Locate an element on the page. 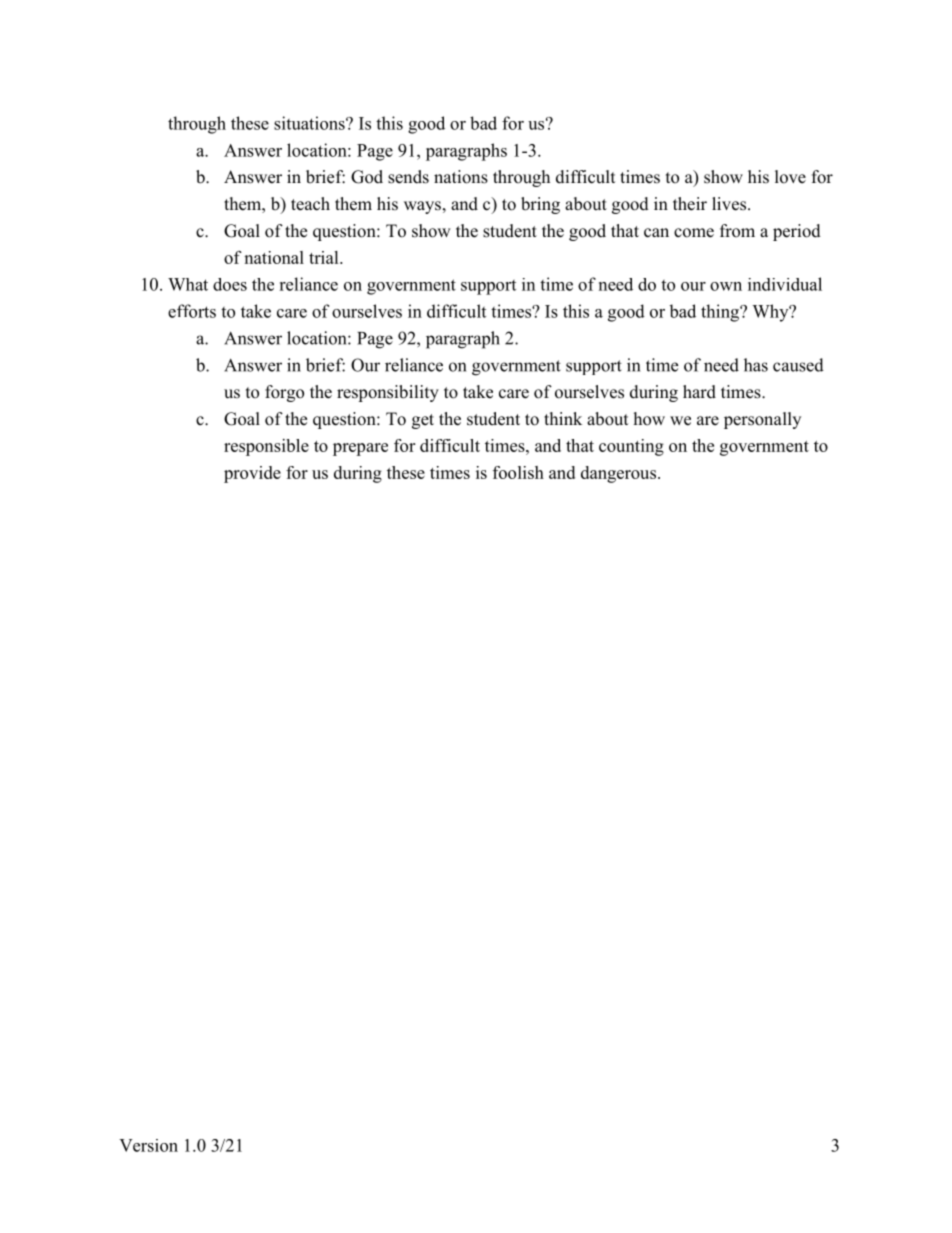 The width and height of the image is (952, 1233). nations is located at coordinates (461, 177).
